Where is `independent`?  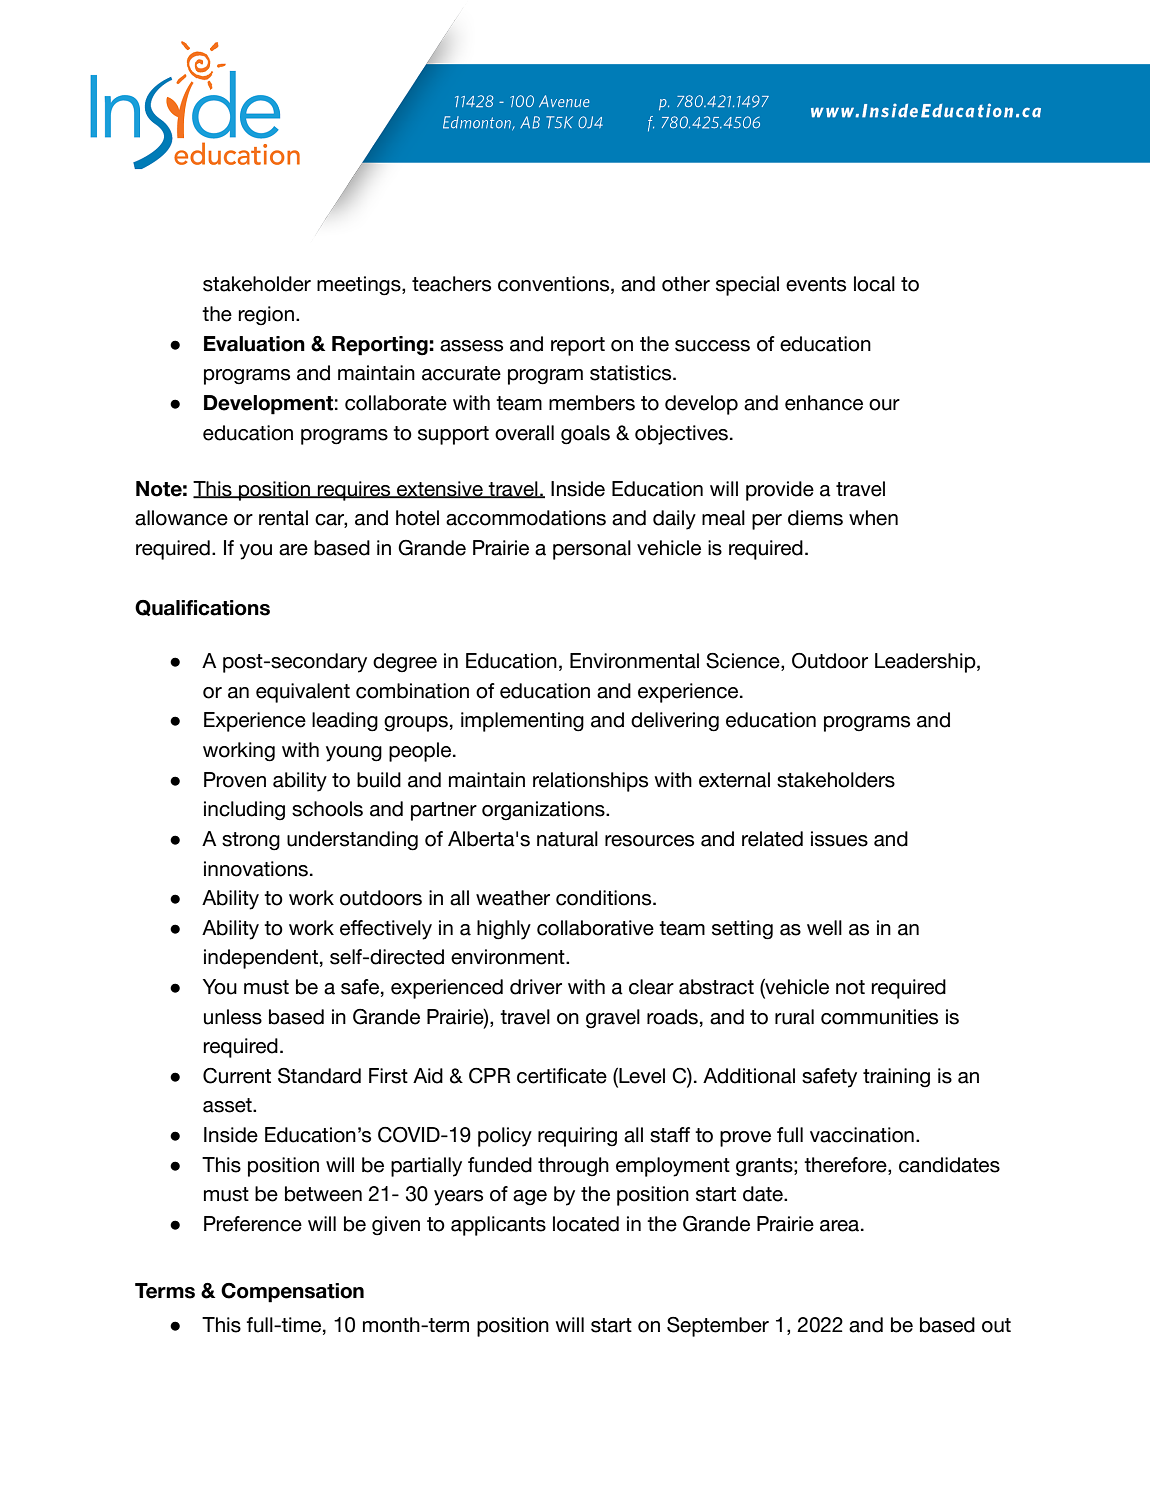
independent is located at coordinates (261, 959).
